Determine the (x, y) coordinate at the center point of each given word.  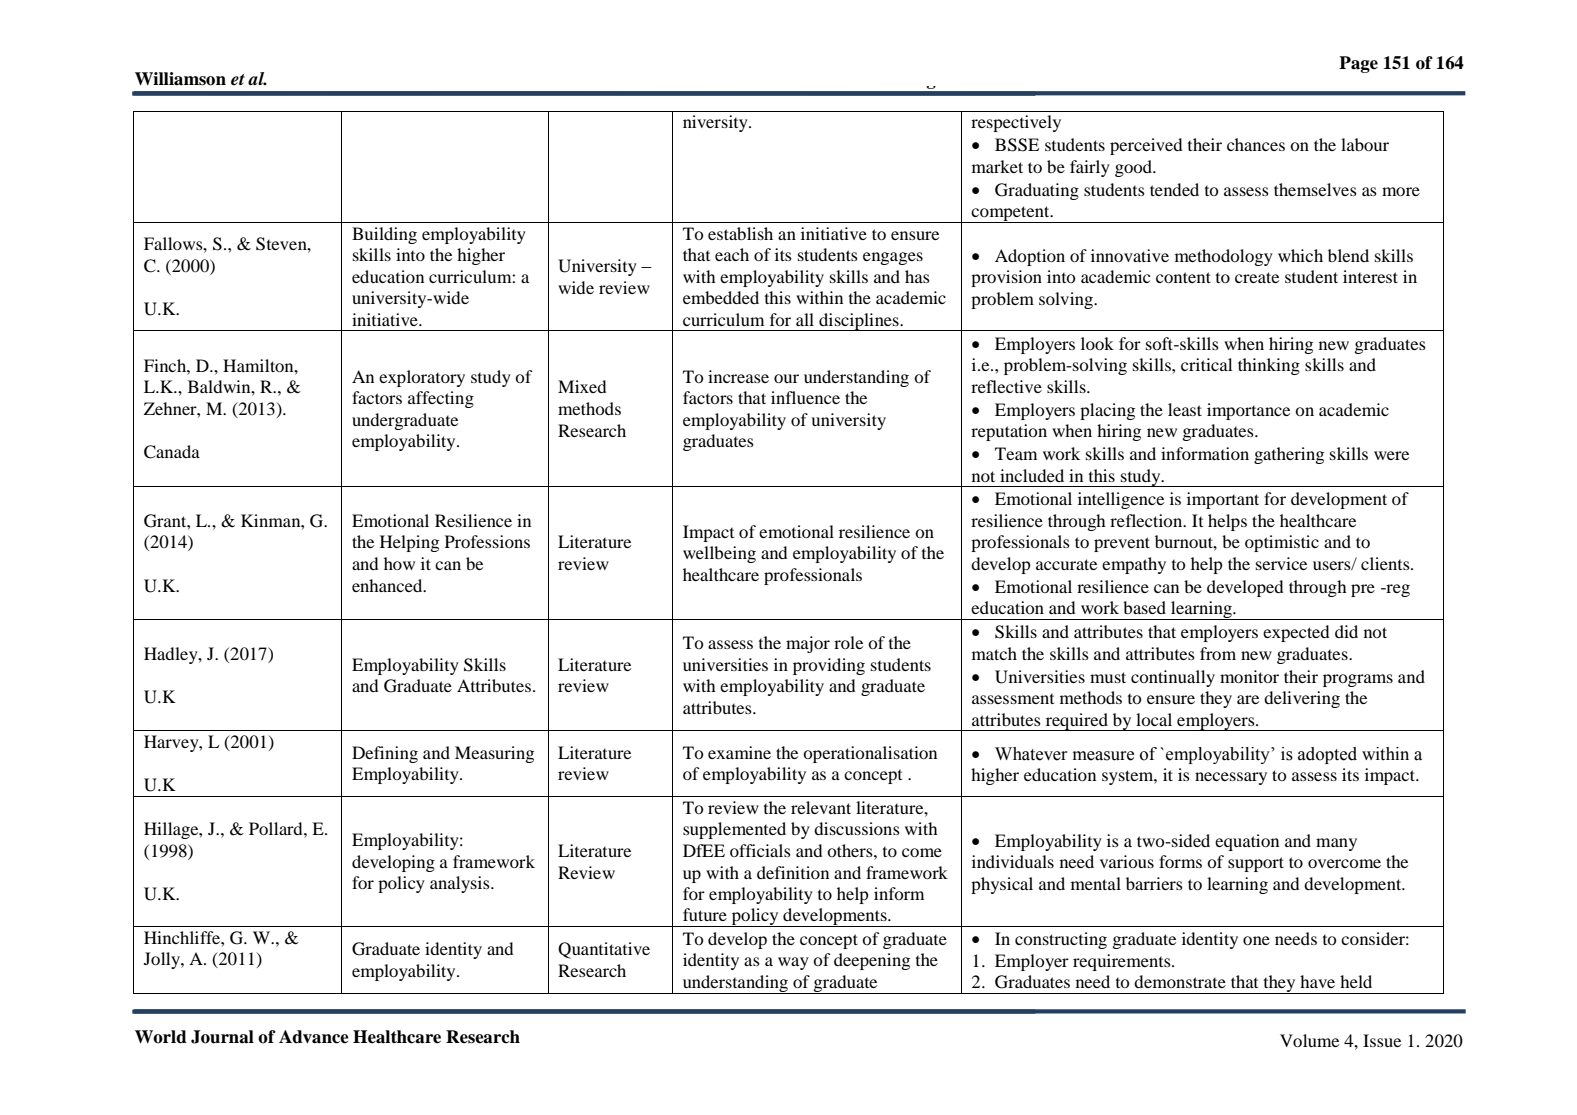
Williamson (180, 79)
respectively (1016, 123)
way (793, 963)
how (399, 563)
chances (1256, 144)
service (1281, 563)
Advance (314, 1037)
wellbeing (719, 554)
